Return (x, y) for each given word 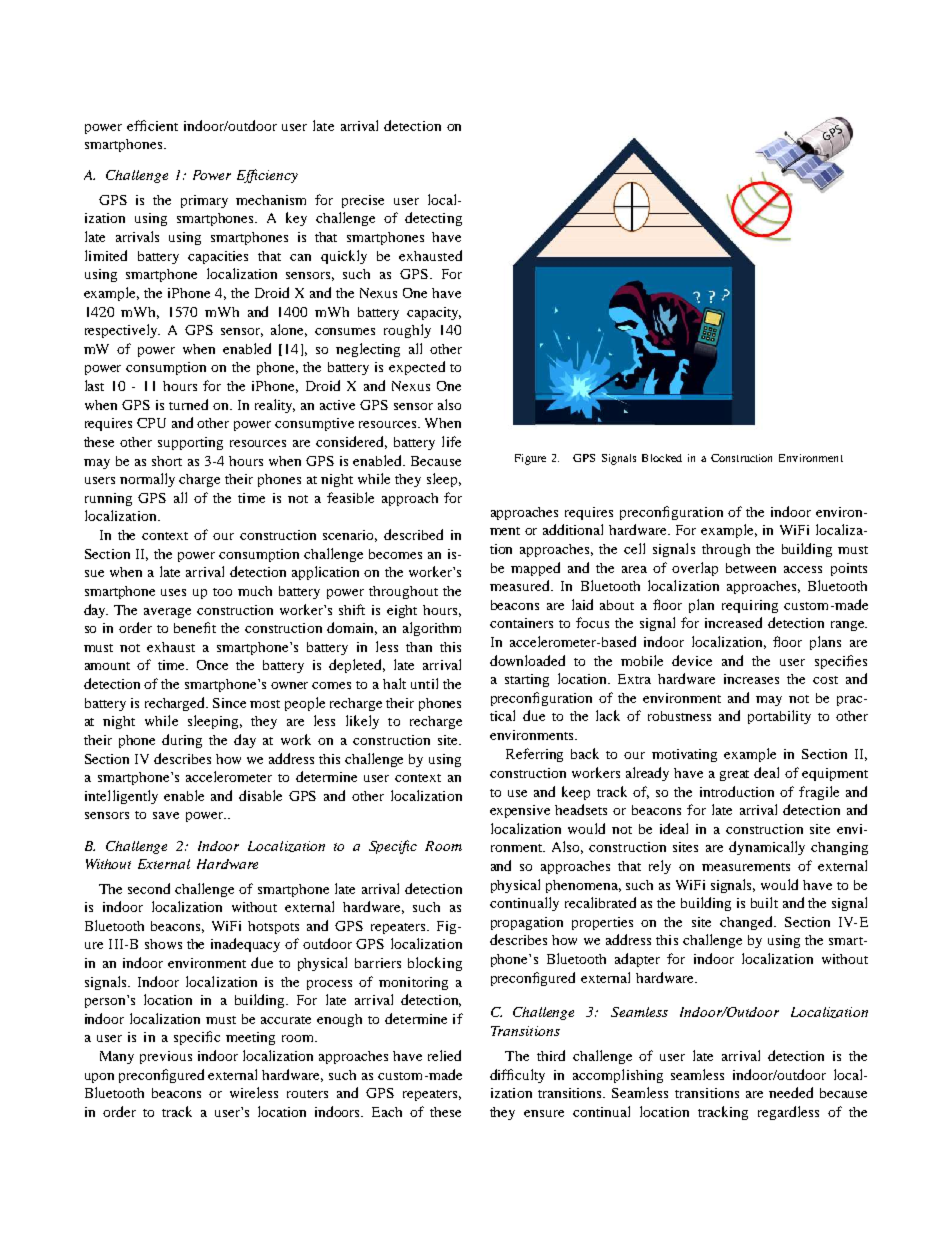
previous (166, 1057)
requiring (750, 606)
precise (363, 201)
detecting (433, 219)
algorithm (432, 629)
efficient (152, 125)
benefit (195, 627)
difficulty (517, 1076)
